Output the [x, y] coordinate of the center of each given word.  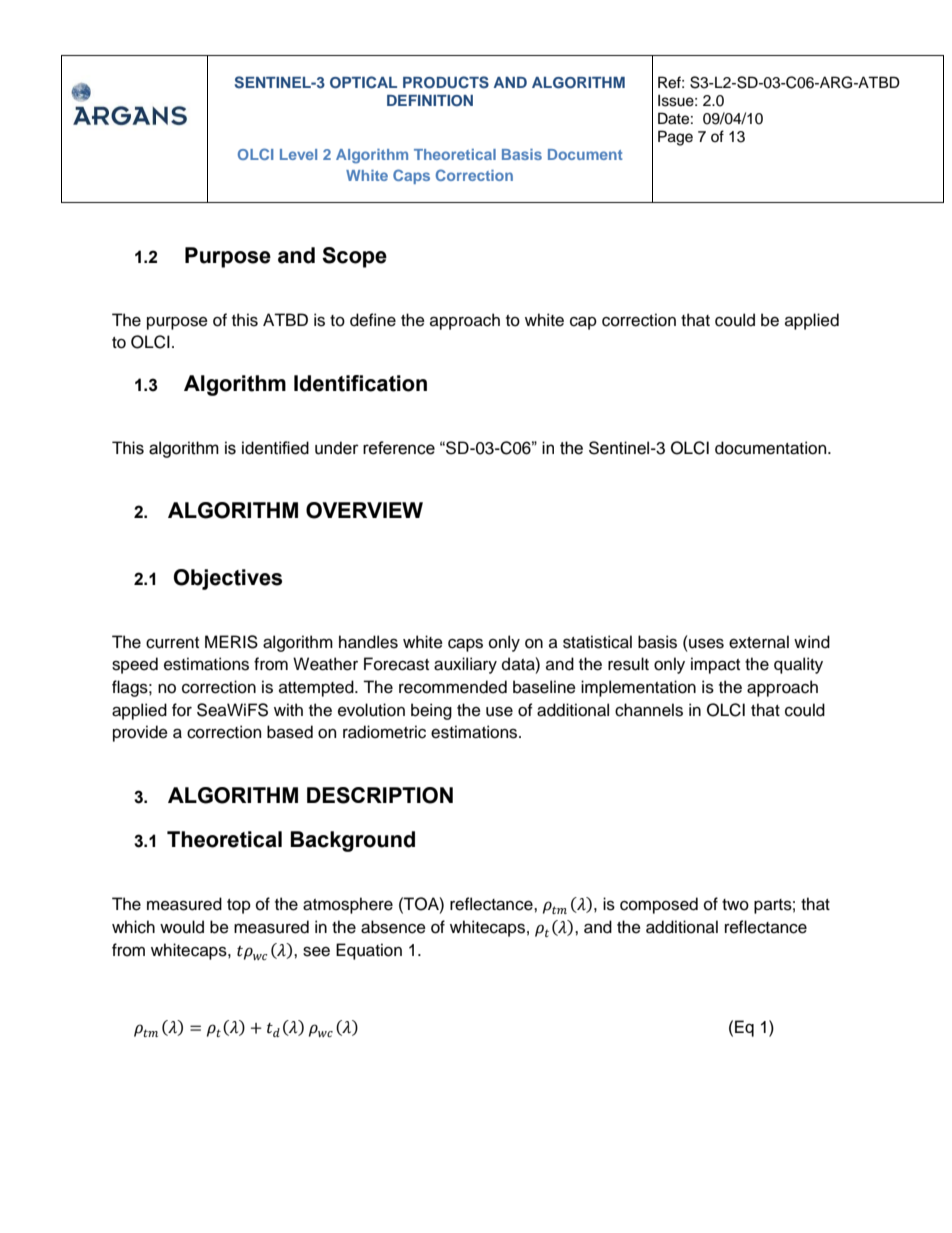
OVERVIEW [364, 510]
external [759, 642]
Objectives [228, 579]
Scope [354, 257]
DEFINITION [430, 101]
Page [675, 138]
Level [298, 154]
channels [649, 710]
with [288, 709]
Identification [360, 383]
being [431, 711]
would [182, 927]
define [373, 320]
